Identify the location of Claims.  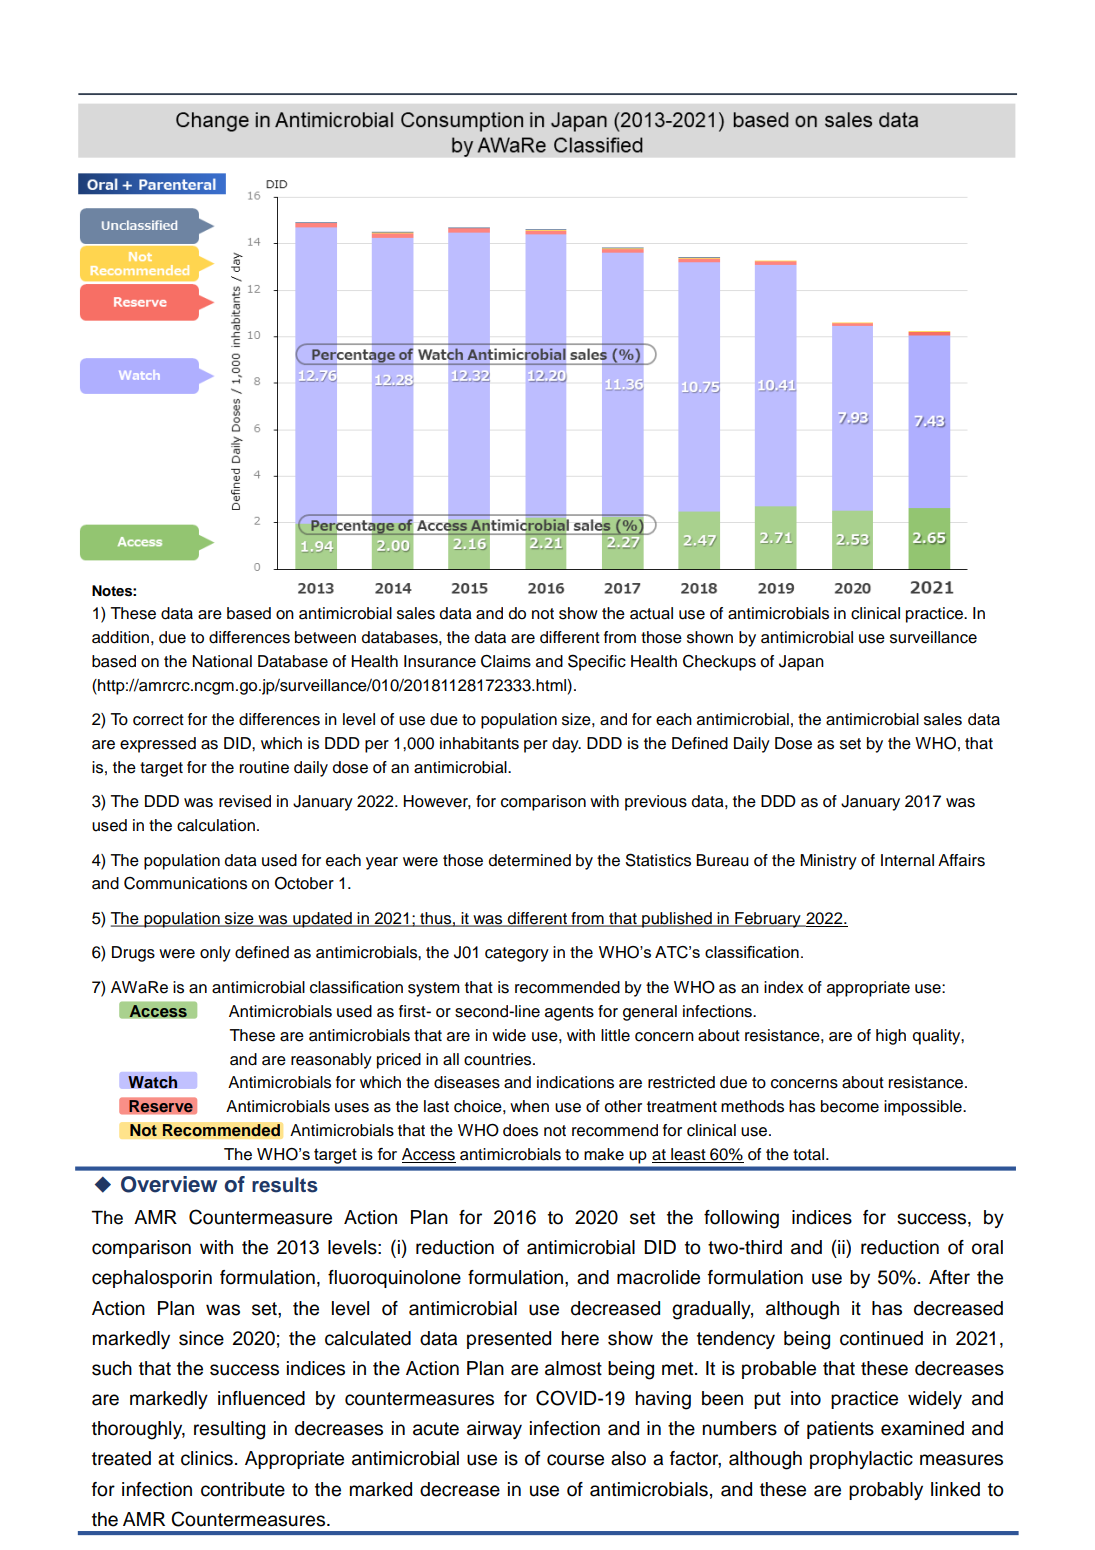
(506, 661).
